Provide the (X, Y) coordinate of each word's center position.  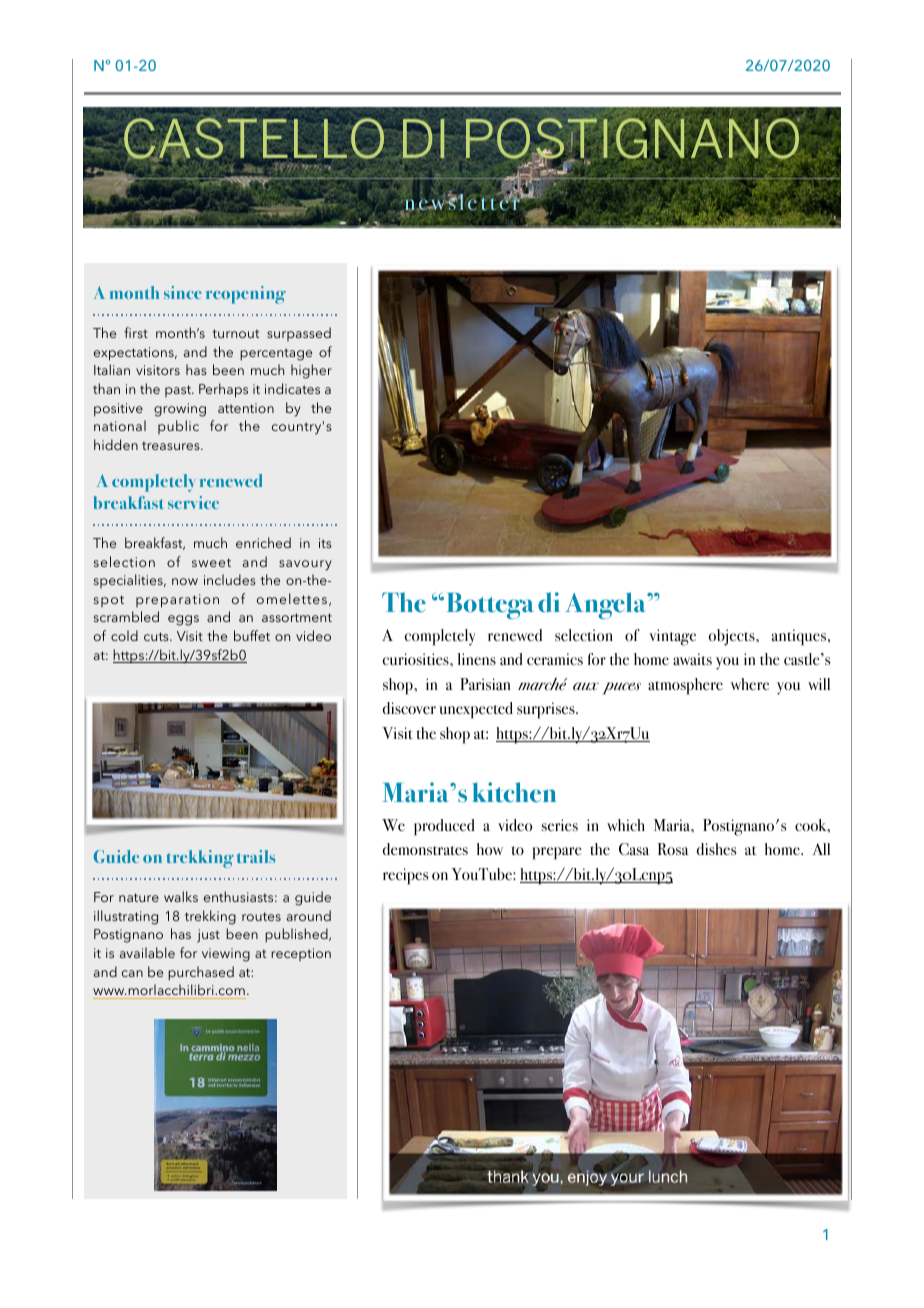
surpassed (299, 334)
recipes (405, 876)
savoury (305, 565)
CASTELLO (254, 140)
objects (732, 637)
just (208, 936)
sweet (211, 562)
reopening (246, 295)
